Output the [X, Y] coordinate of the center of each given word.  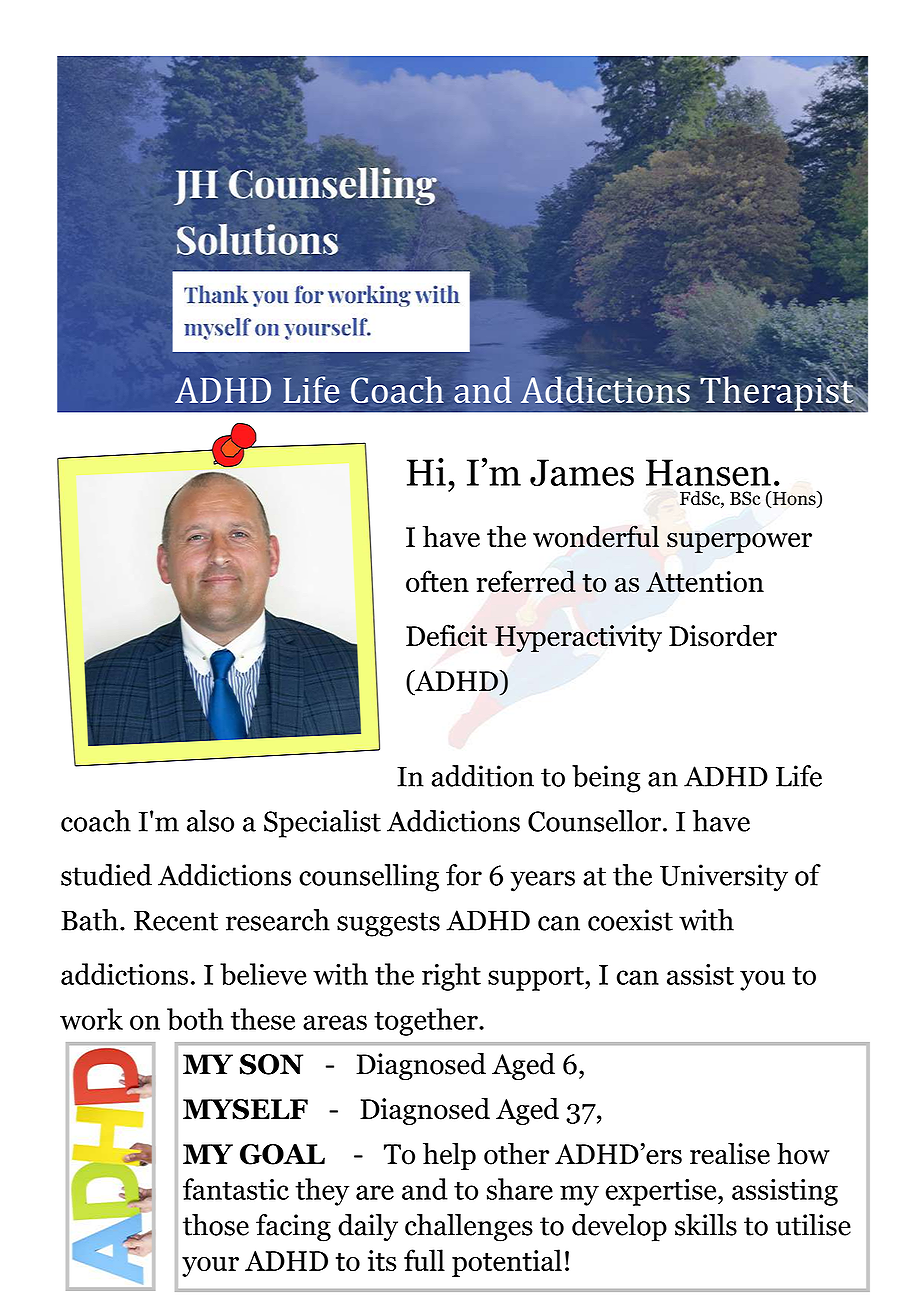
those [216, 1225]
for [464, 875]
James [582, 472]
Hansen [708, 472]
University [724, 878]
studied [106, 875]
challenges [469, 1228]
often [437, 581]
